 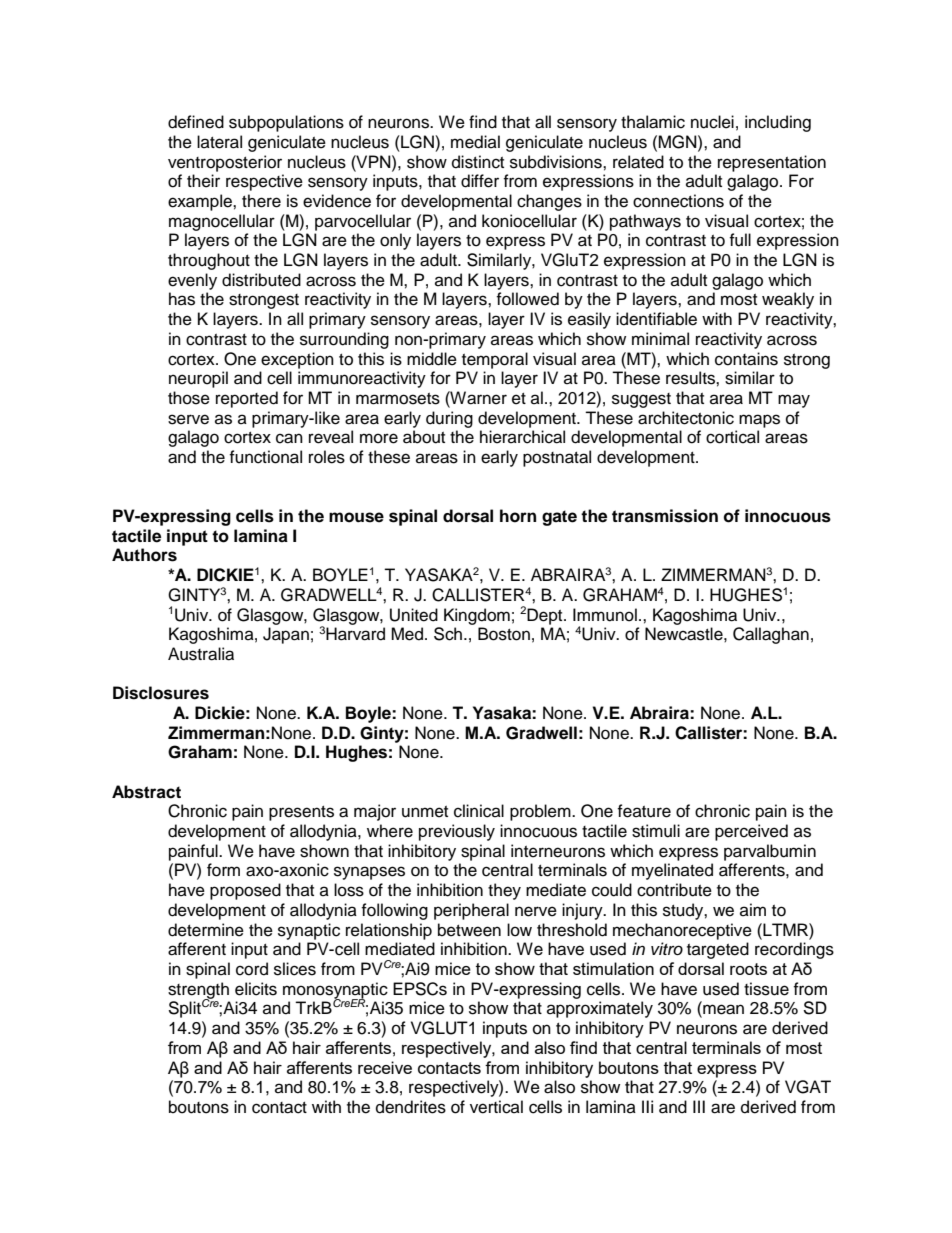 I want to click on lateral, so click(x=219, y=142).
